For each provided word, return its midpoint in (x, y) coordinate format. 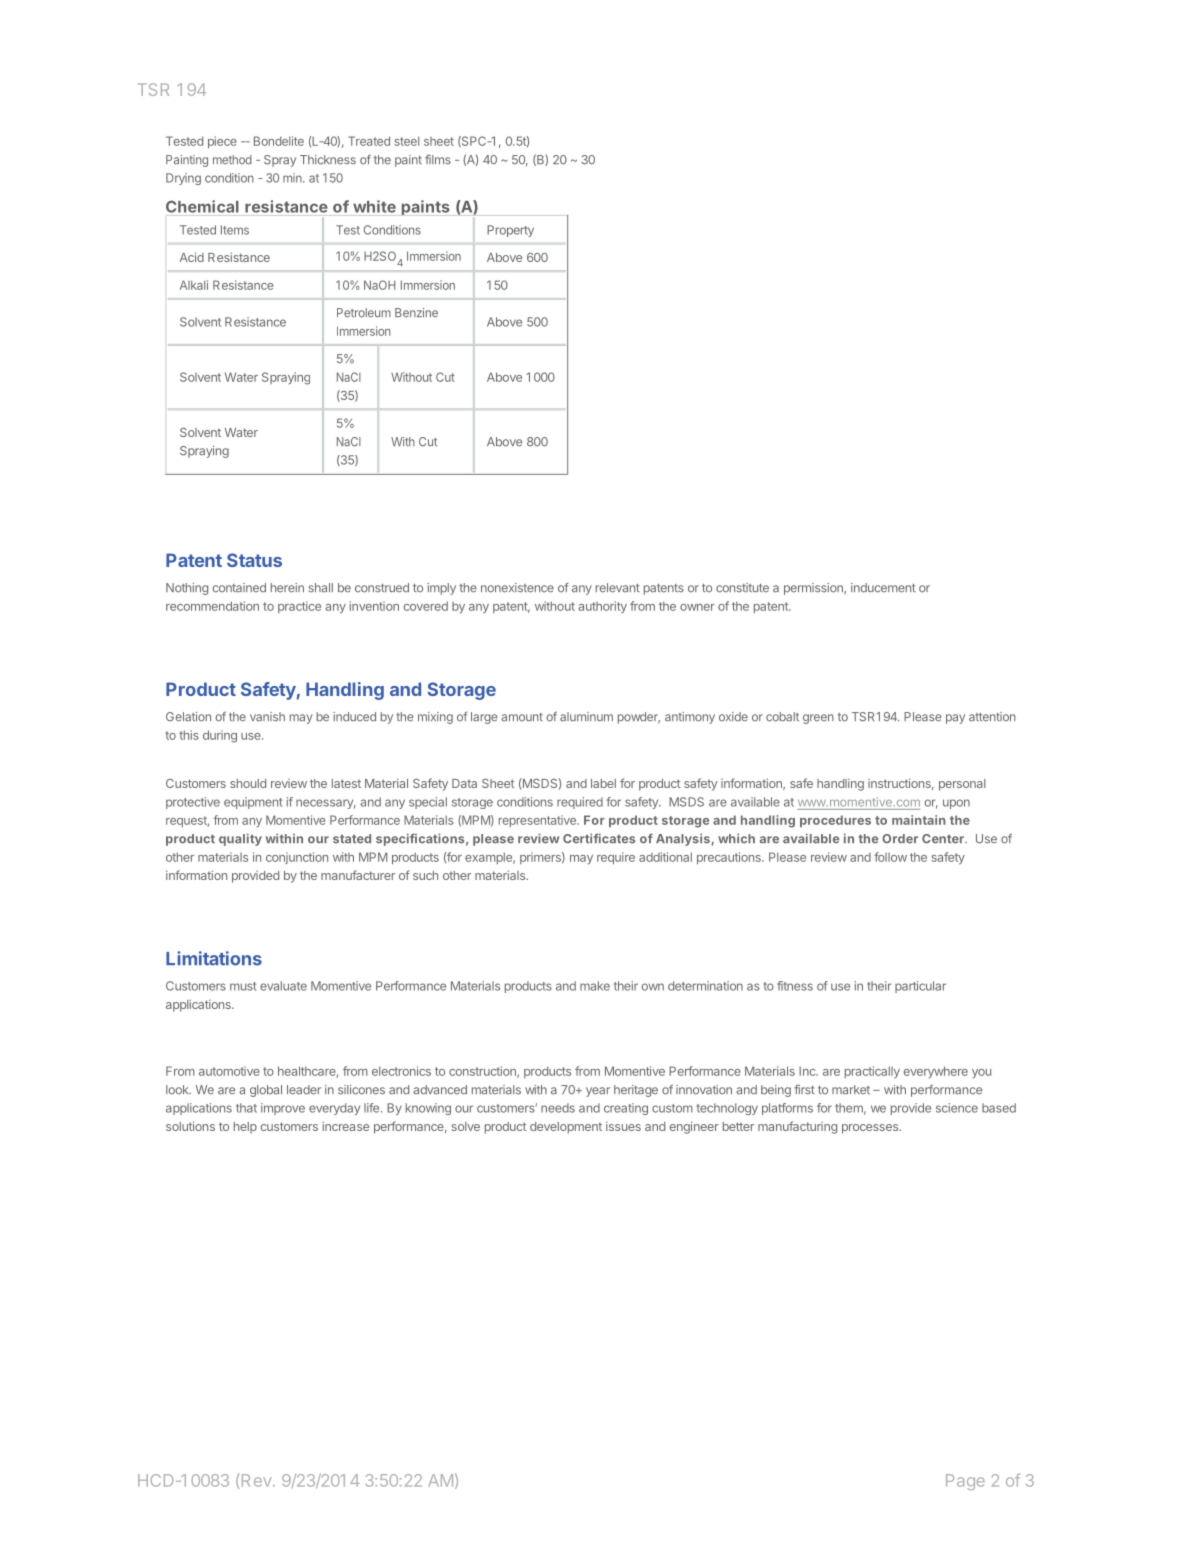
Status (254, 560)
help (245, 1128)
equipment (253, 803)
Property (510, 231)
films (438, 159)
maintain (919, 820)
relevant (618, 588)
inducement (883, 588)
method (232, 160)
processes (871, 1129)
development (566, 1128)
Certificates (599, 838)
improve (283, 1109)
